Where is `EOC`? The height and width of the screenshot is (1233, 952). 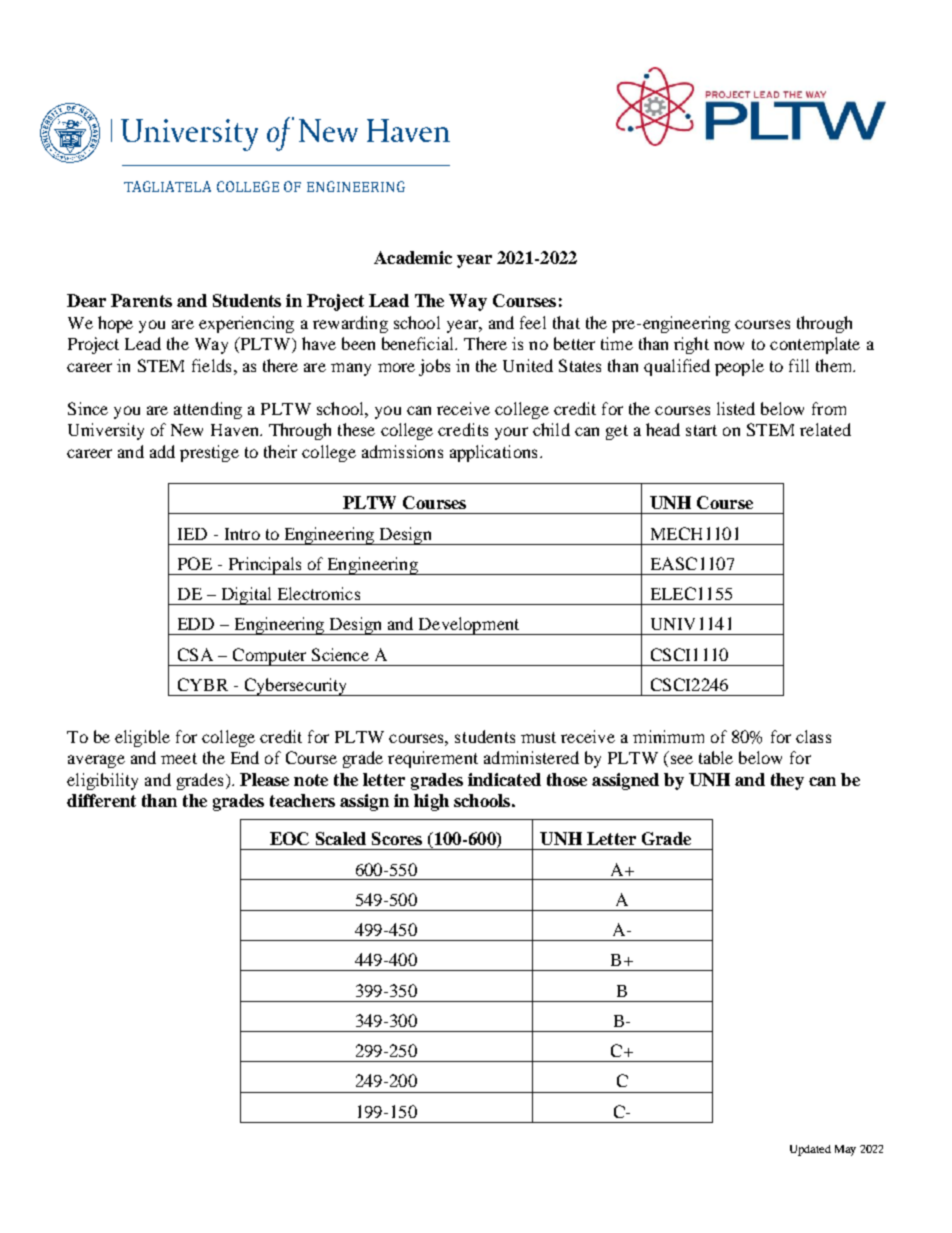
EOC is located at coordinates (289, 838).
